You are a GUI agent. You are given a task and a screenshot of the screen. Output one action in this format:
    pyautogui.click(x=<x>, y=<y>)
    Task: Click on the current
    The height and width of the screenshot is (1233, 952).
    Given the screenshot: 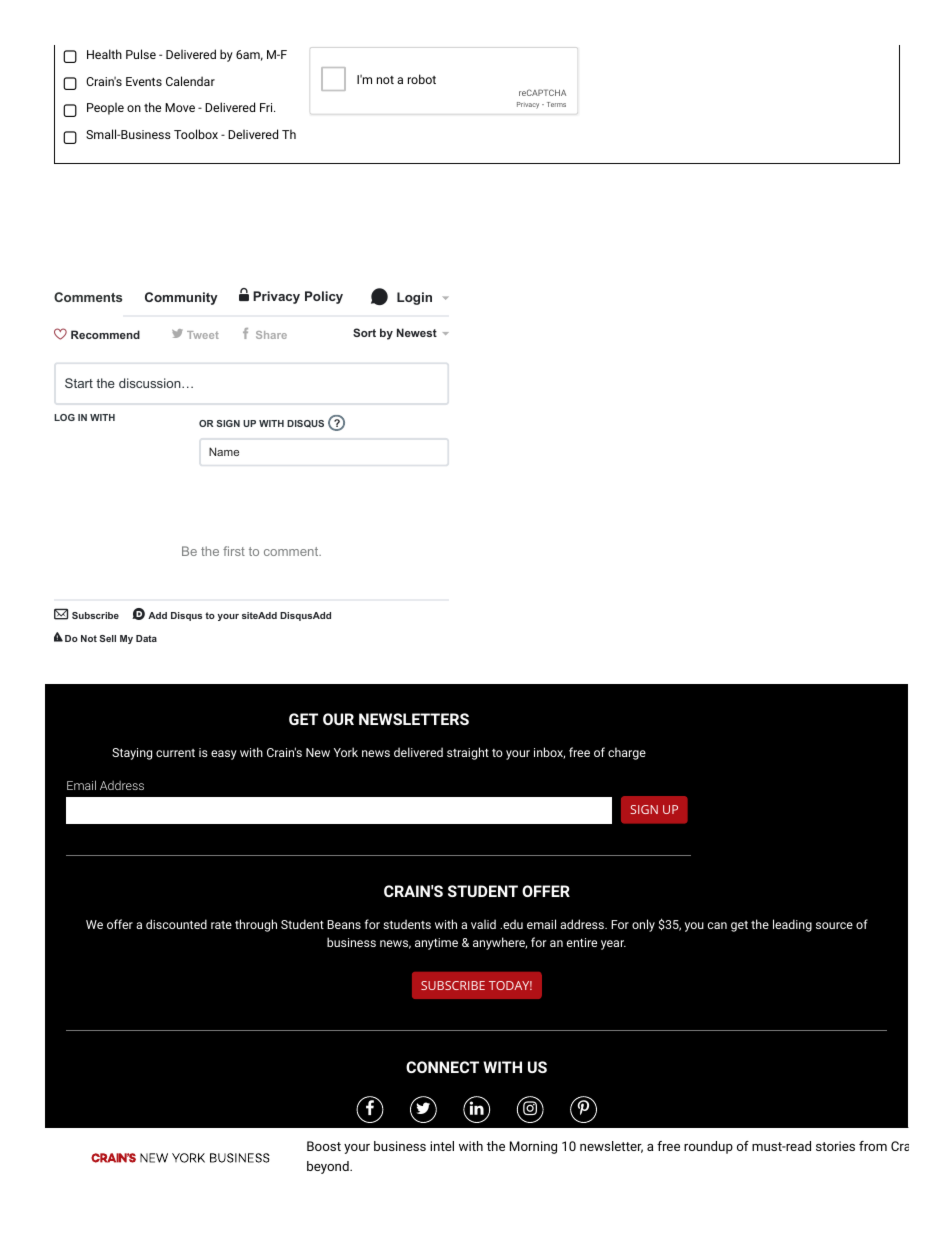 What is the action you would take?
    pyautogui.click(x=175, y=753)
